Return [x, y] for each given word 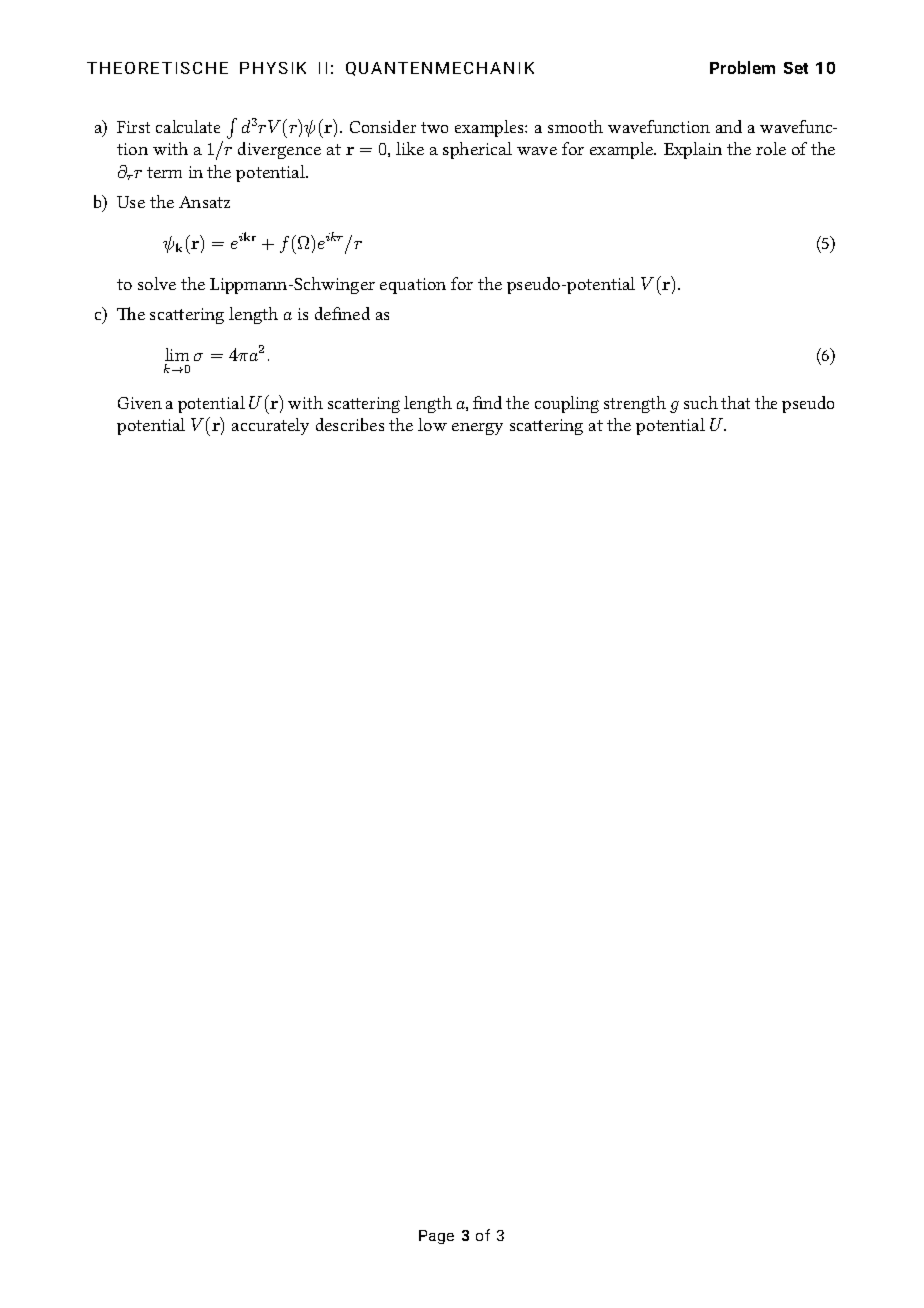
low [432, 424]
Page [436, 1237]
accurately [270, 426]
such [701, 402]
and [729, 126]
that [735, 402]
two [434, 127]
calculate [188, 126]
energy [477, 429]
